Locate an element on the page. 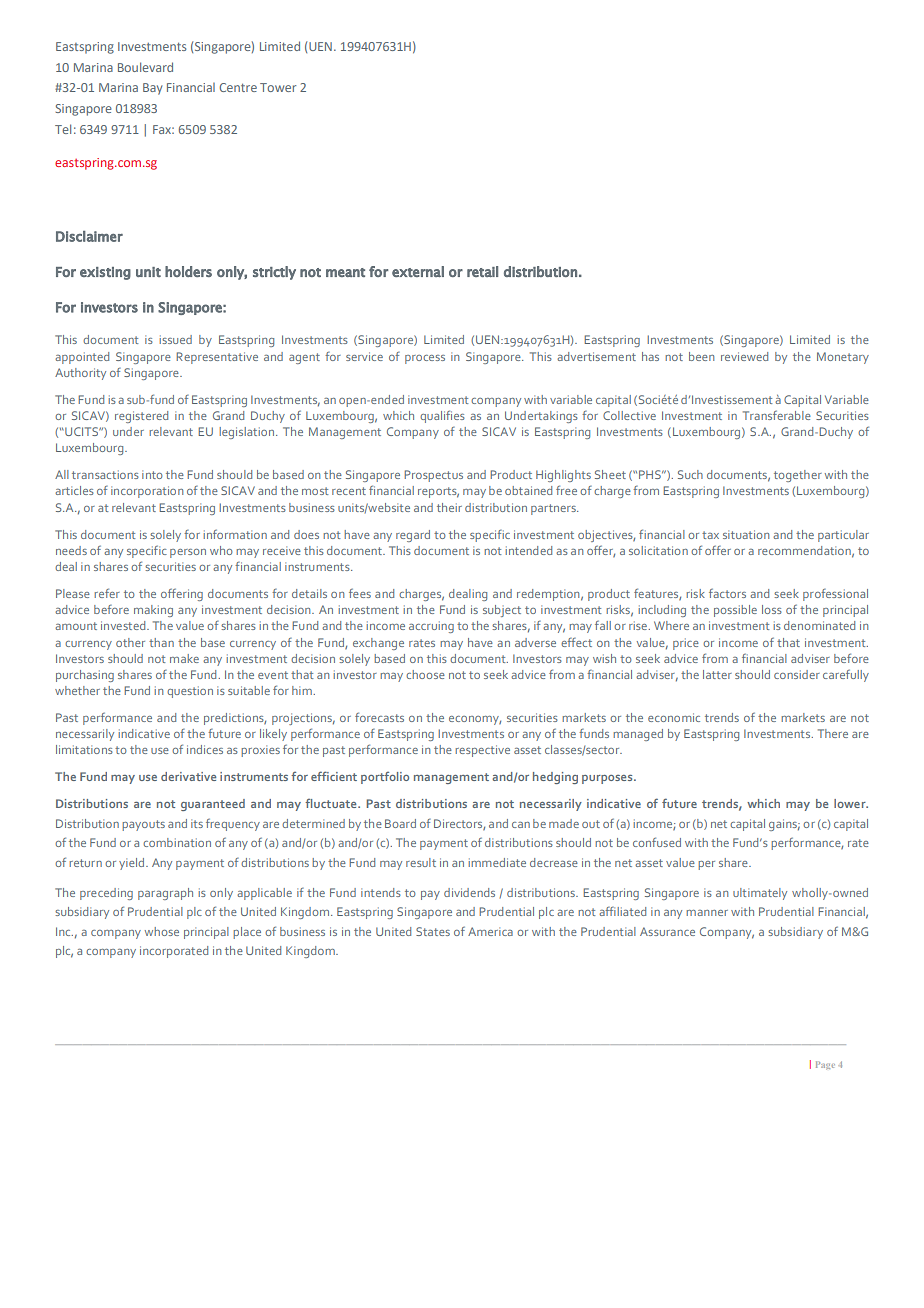  retail is located at coordinates (482, 271).
